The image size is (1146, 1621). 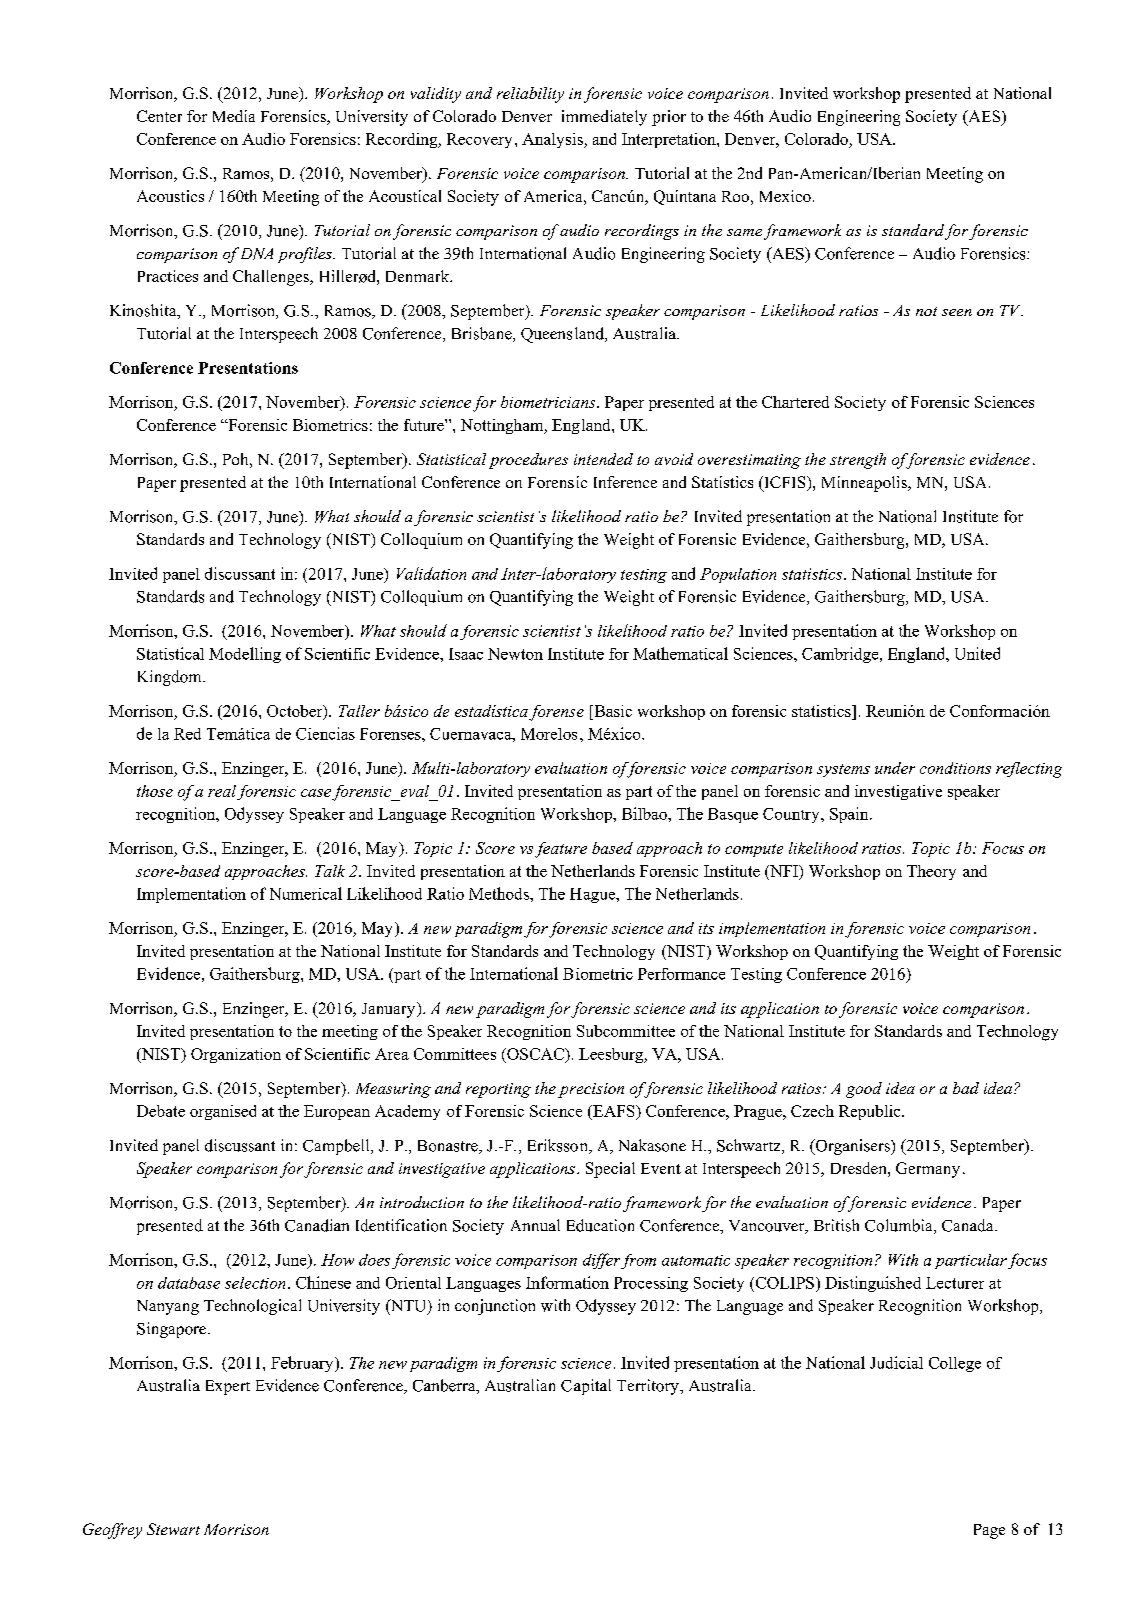 I want to click on feature, so click(x=561, y=850).
